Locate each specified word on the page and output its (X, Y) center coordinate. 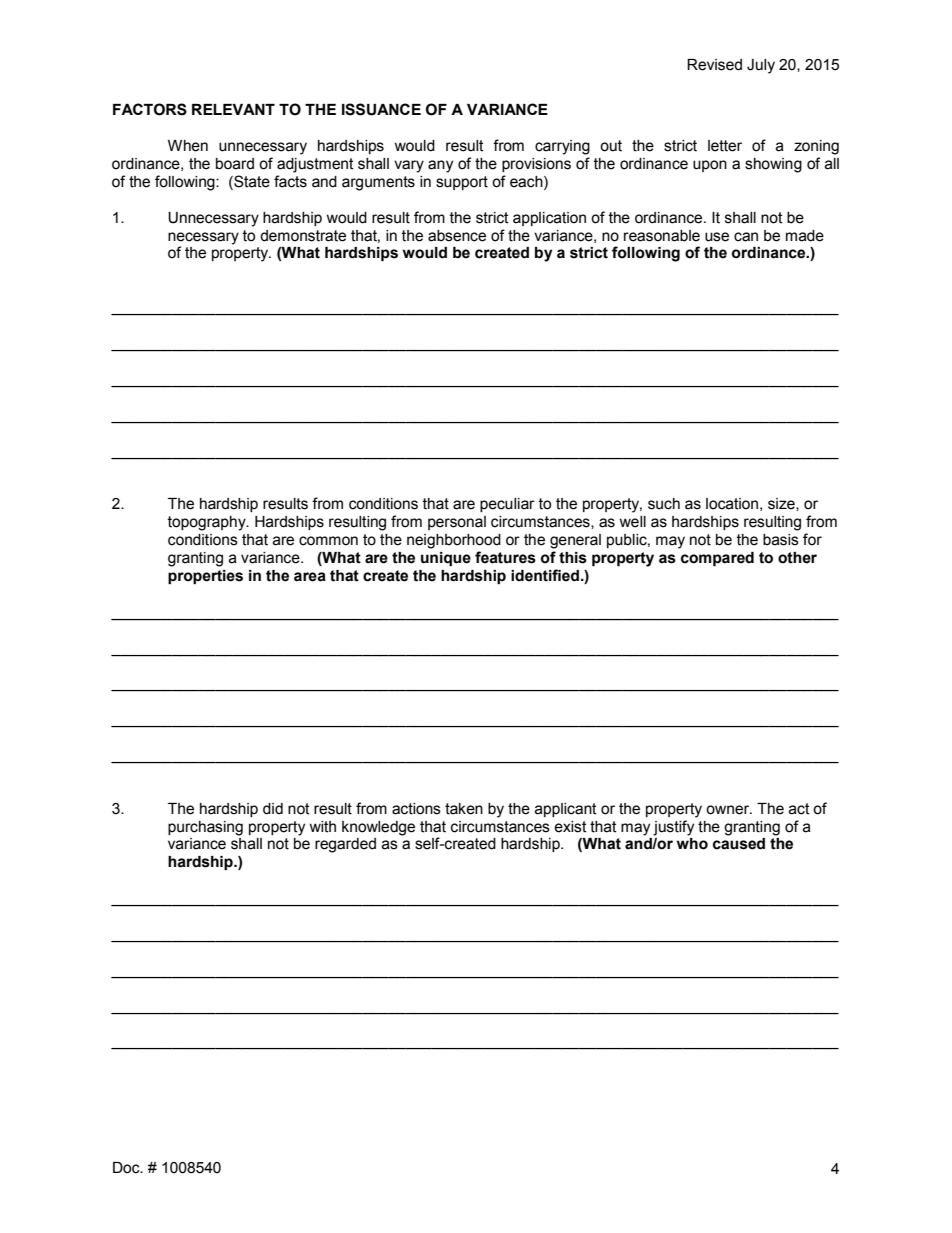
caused (739, 844)
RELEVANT (233, 109)
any (440, 166)
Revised (714, 65)
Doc (127, 1168)
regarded (345, 845)
